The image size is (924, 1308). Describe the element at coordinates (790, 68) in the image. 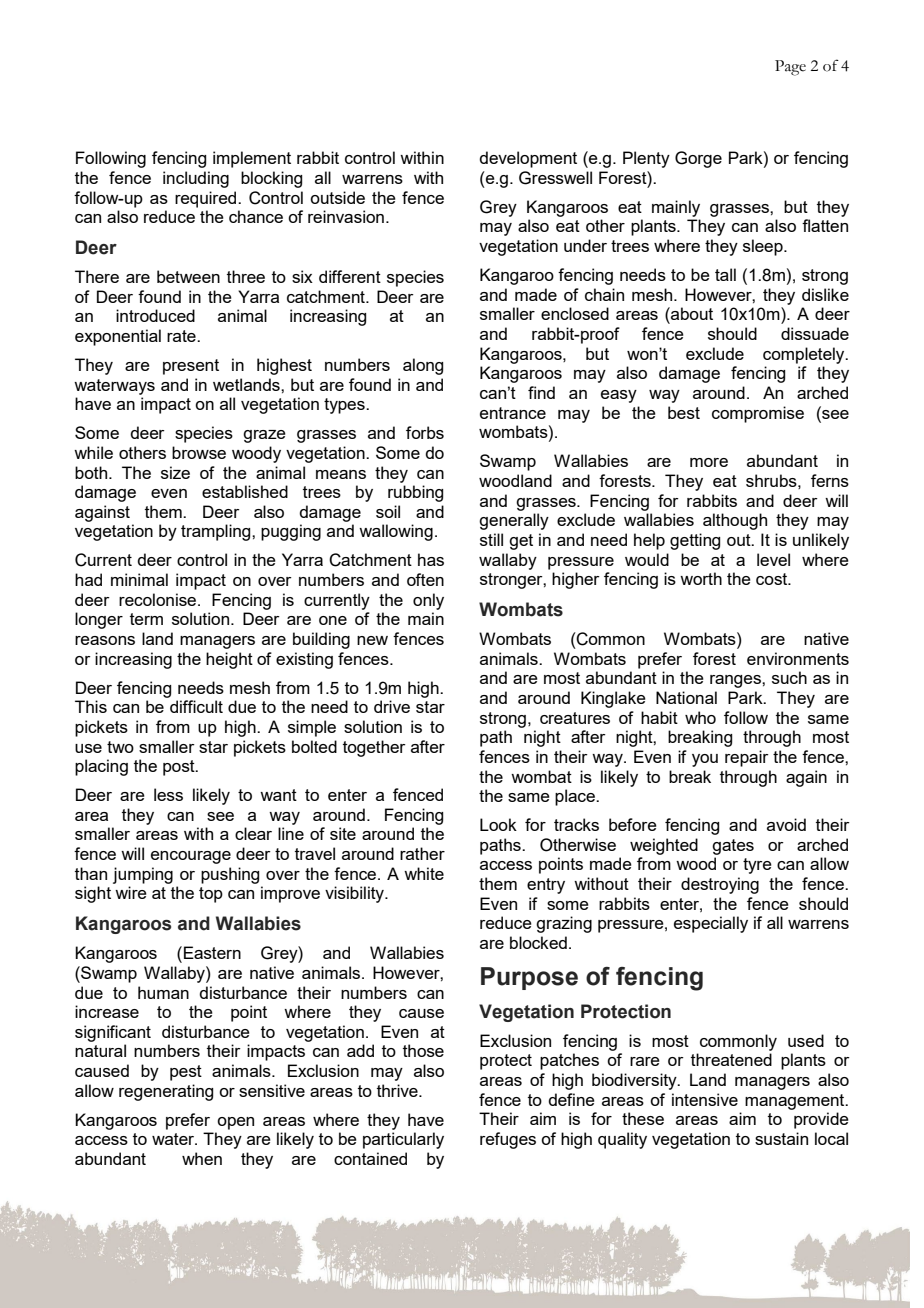

I see `Page` at that location.
